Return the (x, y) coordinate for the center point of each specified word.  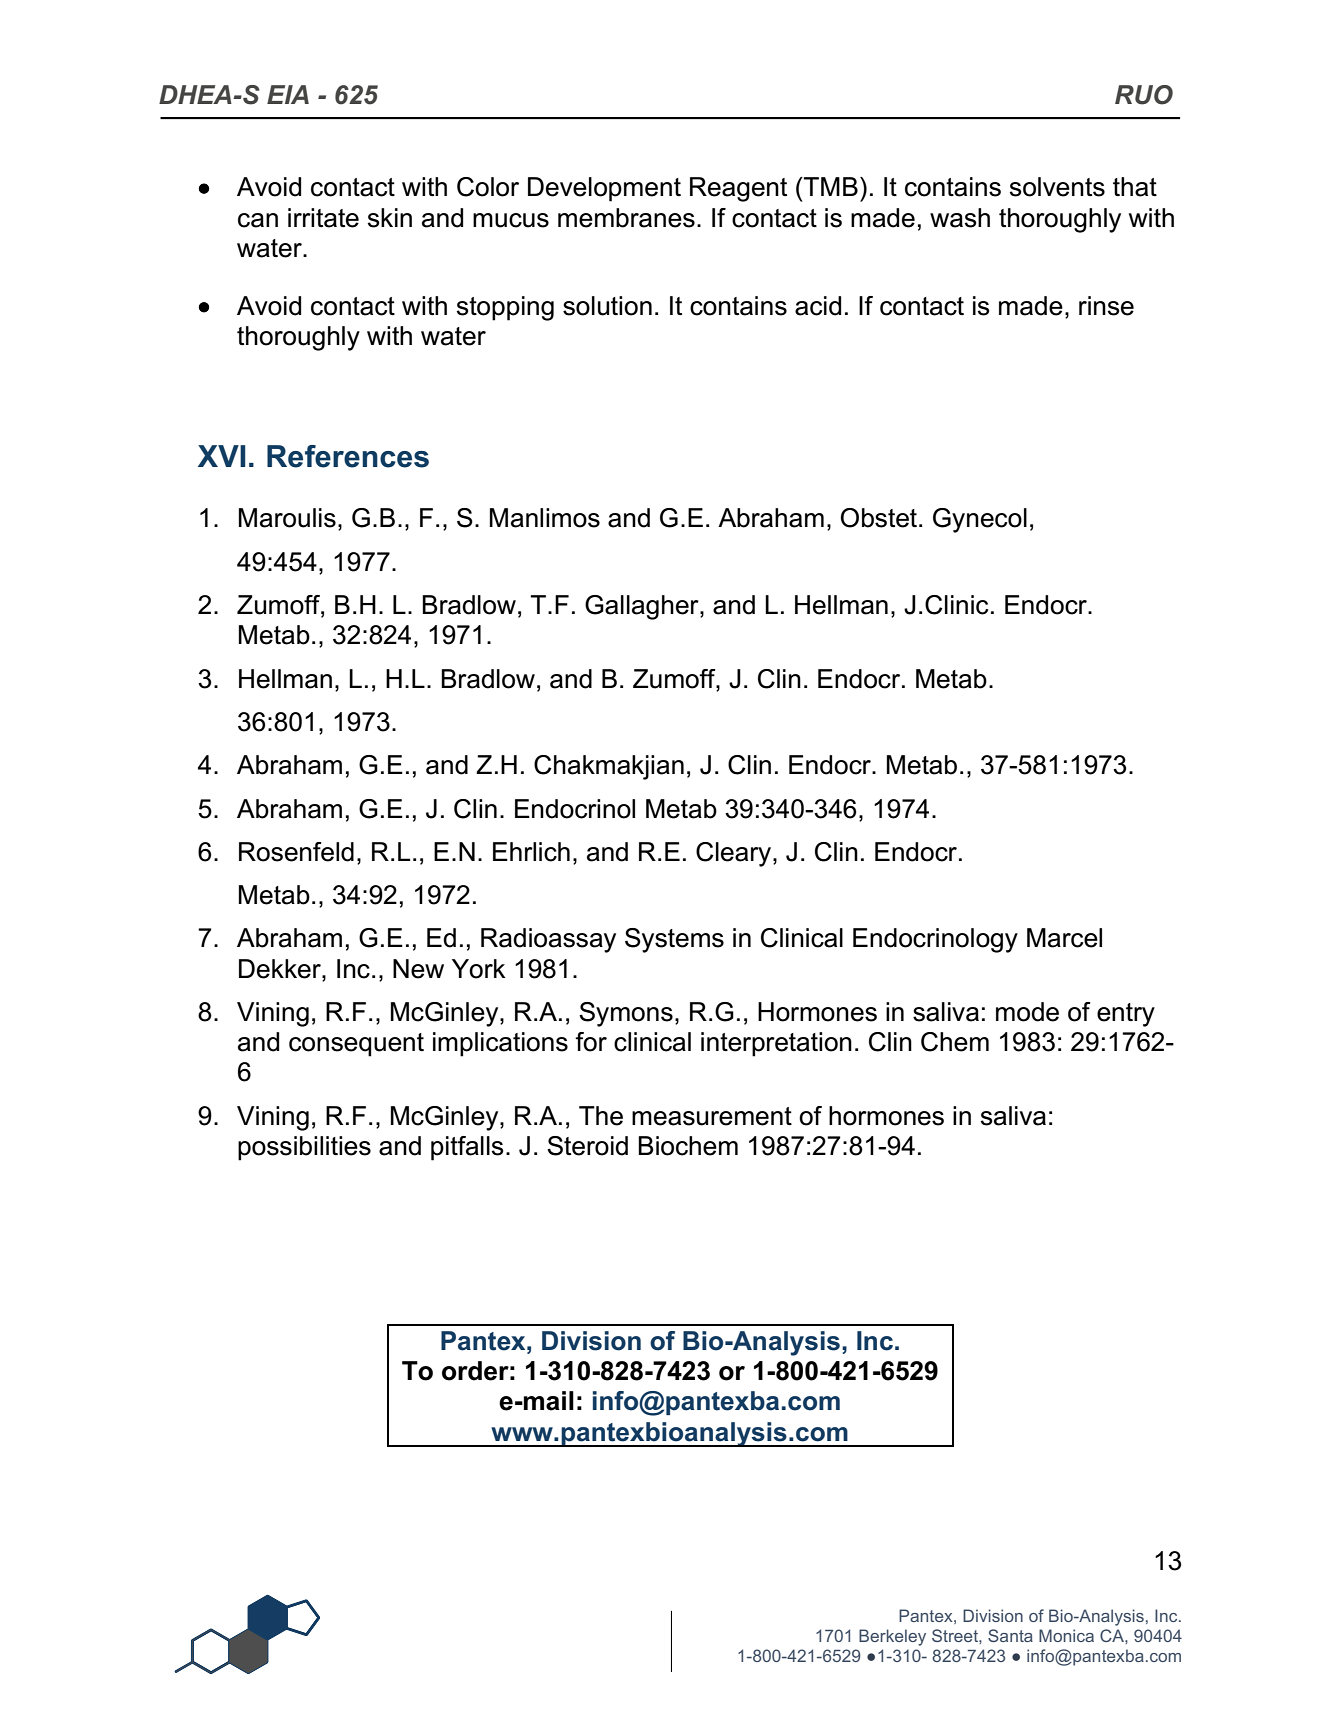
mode (1027, 1012)
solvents (1057, 187)
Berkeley (892, 1637)
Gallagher (643, 607)
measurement (712, 1116)
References (348, 456)
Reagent (738, 189)
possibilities (304, 1148)
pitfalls (467, 1148)
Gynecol (980, 520)
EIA (288, 94)
